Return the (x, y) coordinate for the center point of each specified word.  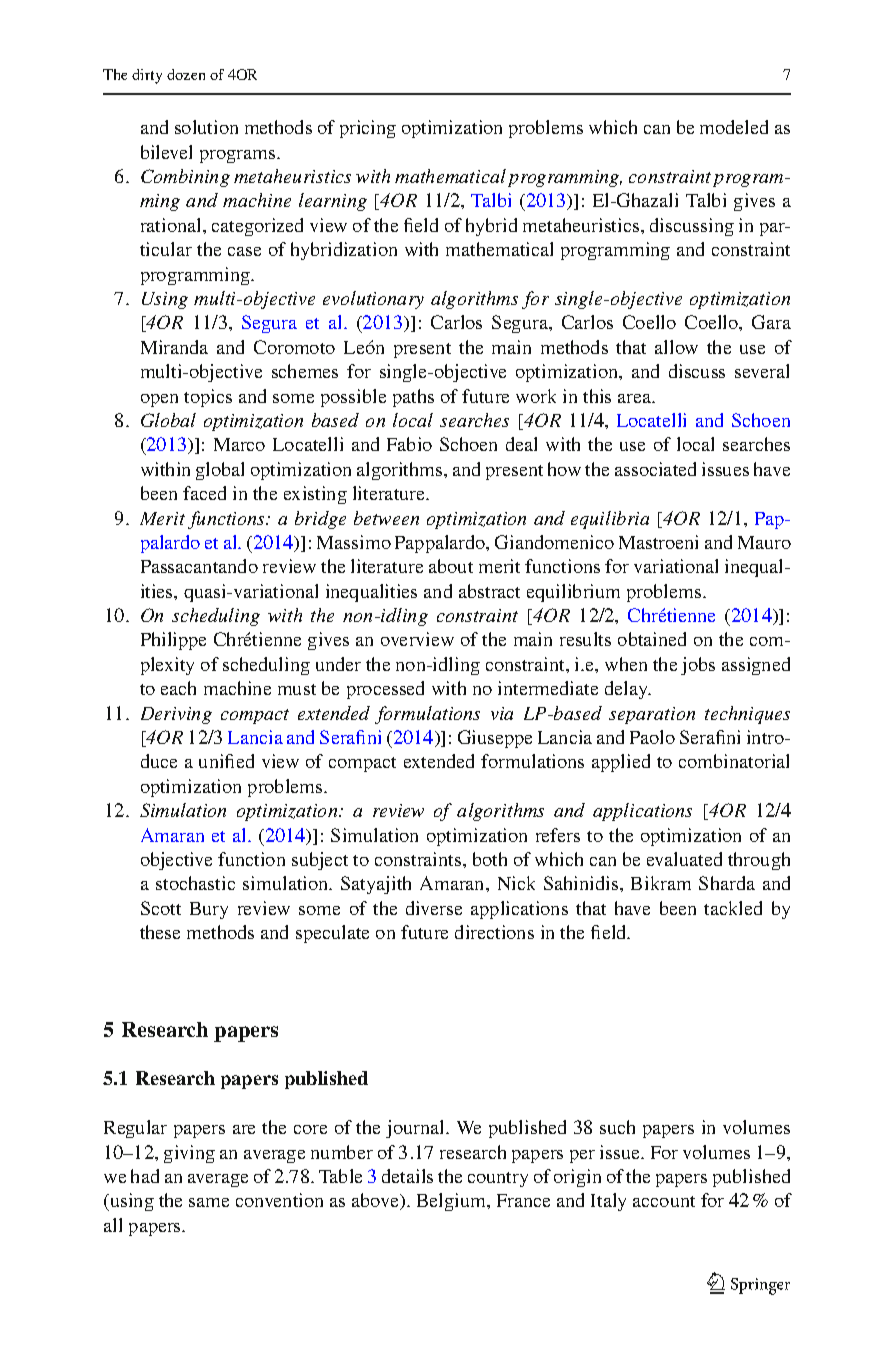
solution (206, 127)
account (664, 1201)
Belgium (453, 1202)
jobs (698, 666)
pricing (368, 129)
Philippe (173, 641)
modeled (734, 127)
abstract (489, 591)
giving (189, 1154)
